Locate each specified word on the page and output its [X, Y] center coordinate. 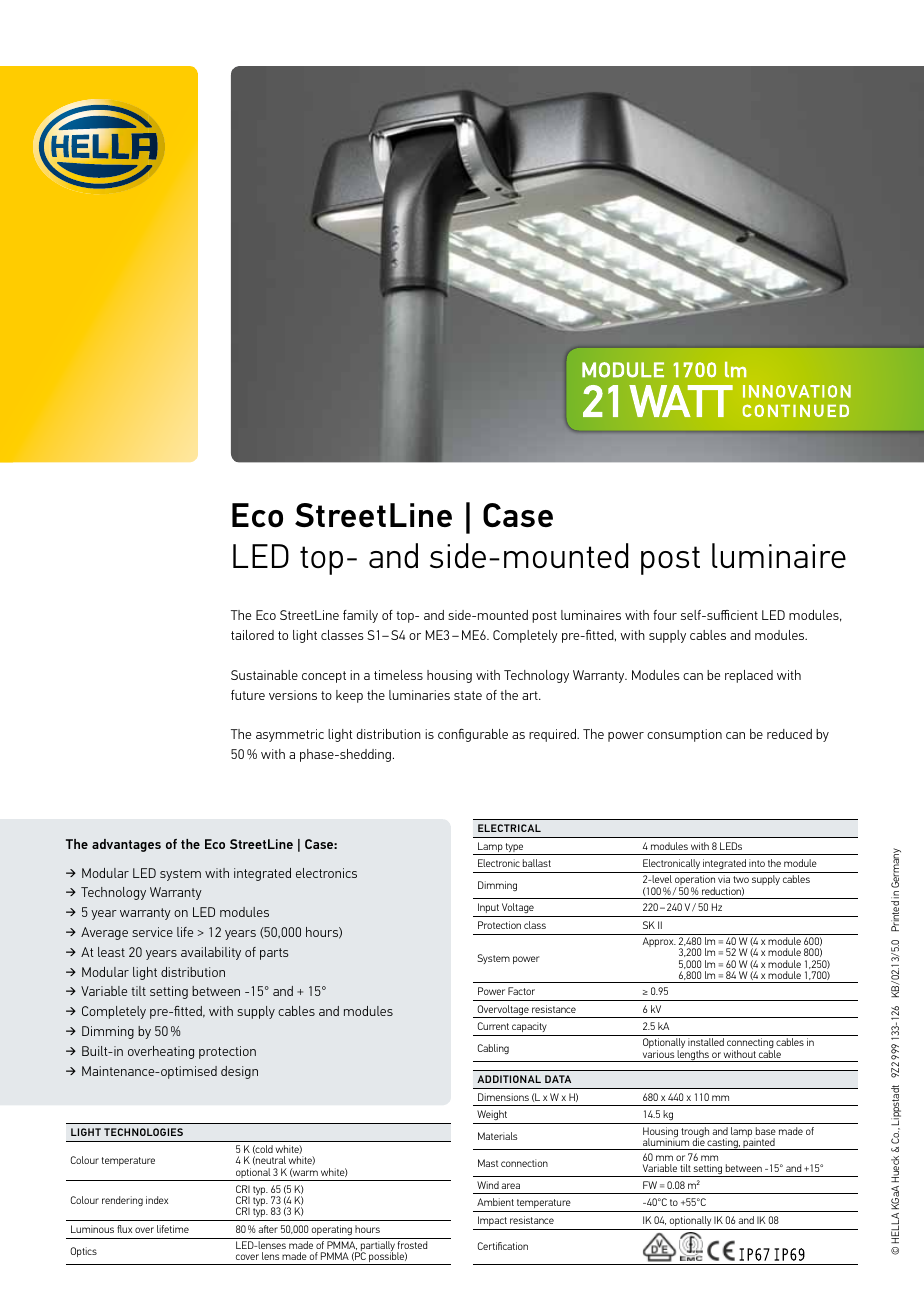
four [665, 615]
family [360, 616]
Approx [659, 942]
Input [488, 908]
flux [124, 1229]
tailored [252, 635]
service [152, 932]
